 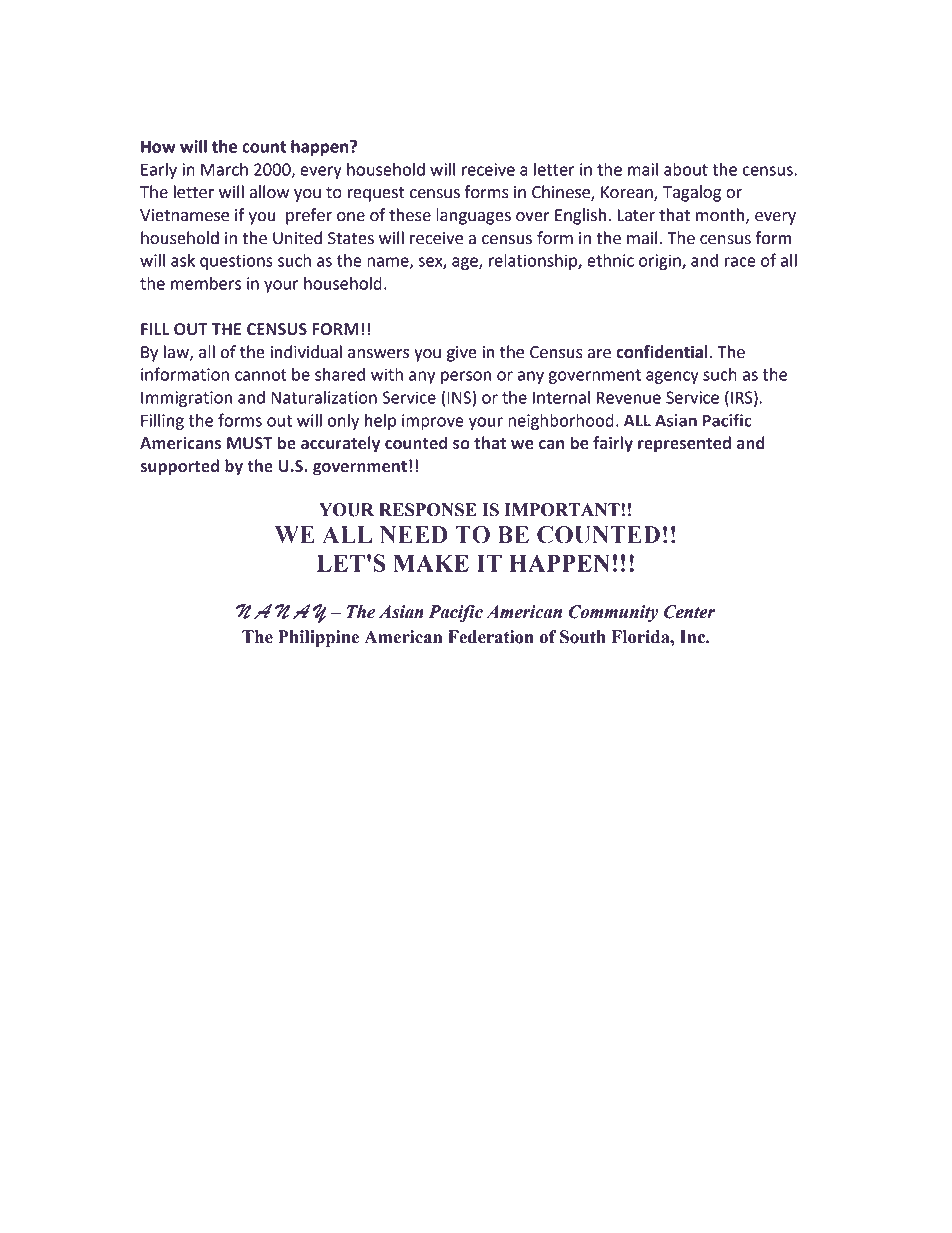 I want to click on about, so click(x=686, y=169).
